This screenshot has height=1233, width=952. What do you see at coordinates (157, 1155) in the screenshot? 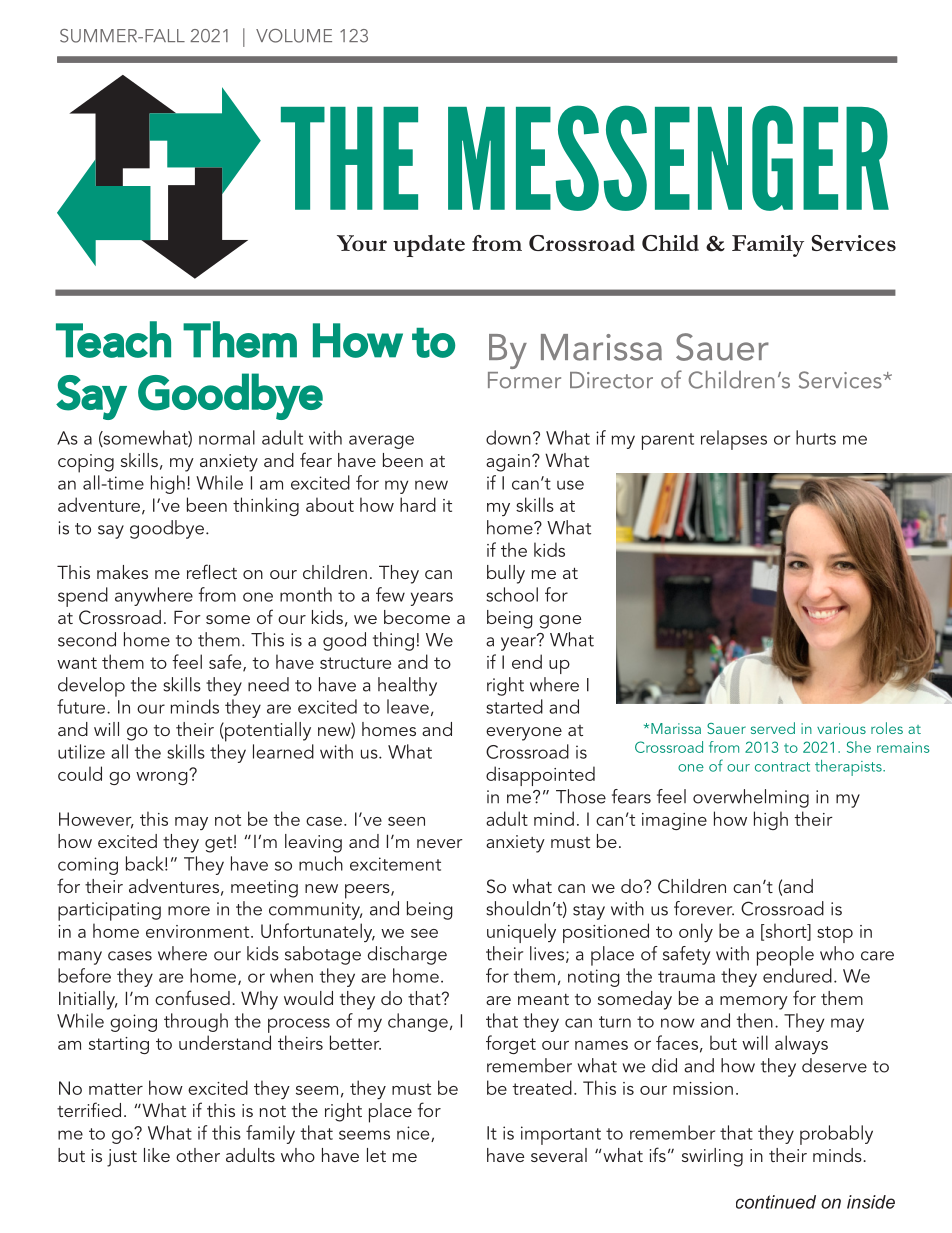
I see `like` at bounding box center [157, 1155].
